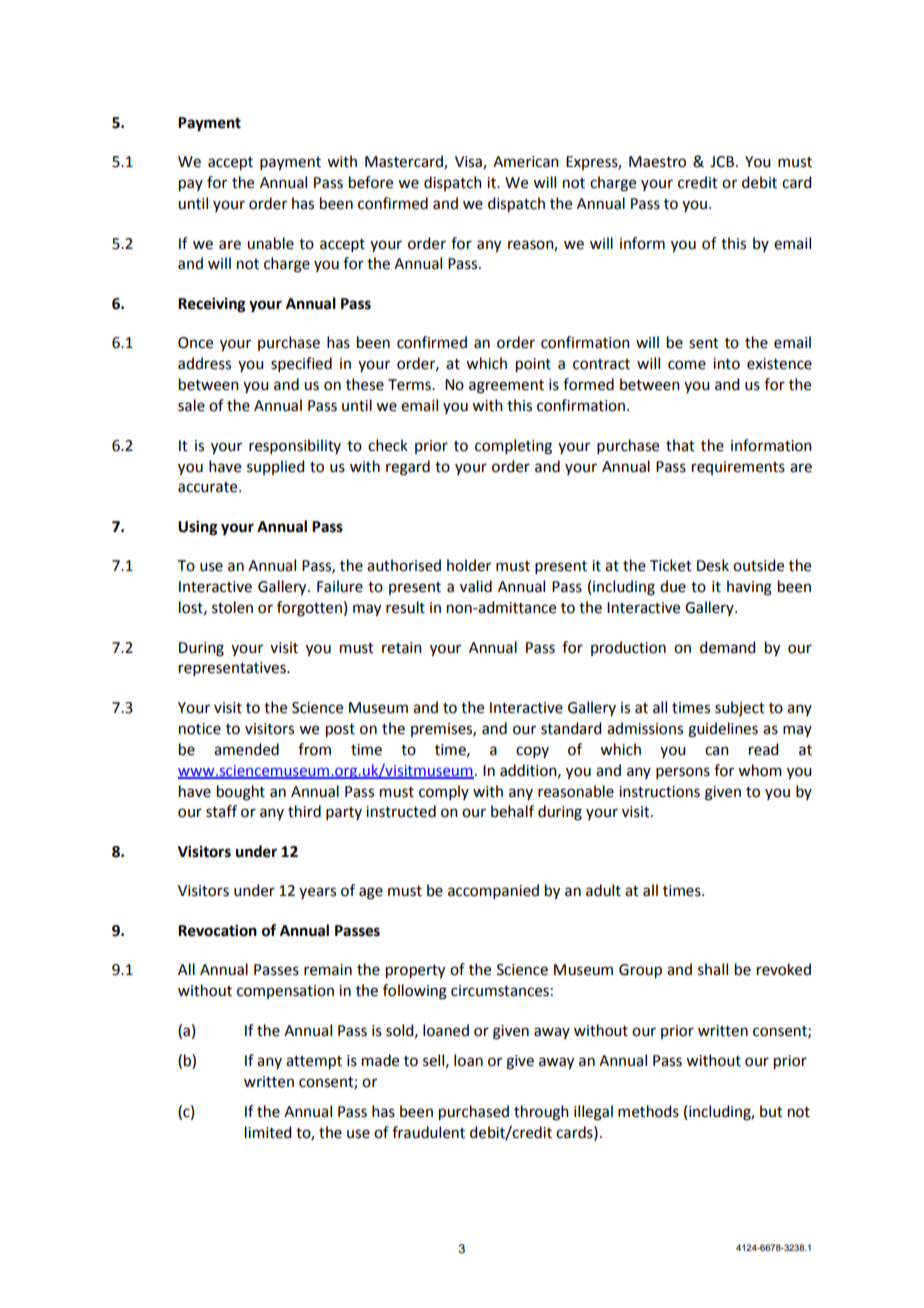 Image resolution: width=924 pixels, height=1308 pixels. I want to click on persons, so click(683, 773).
